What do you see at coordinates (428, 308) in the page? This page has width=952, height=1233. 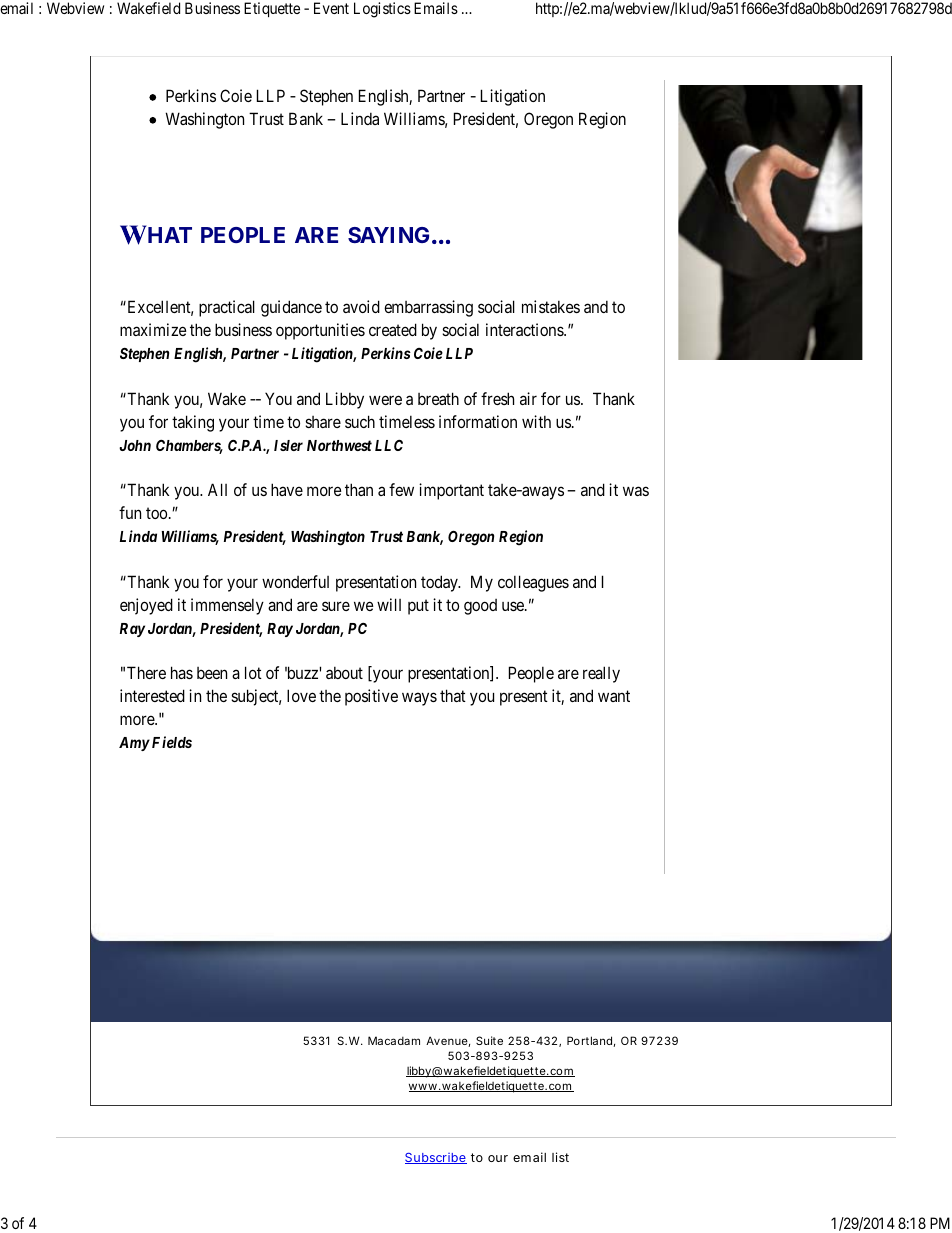 I see `embarrassing` at bounding box center [428, 308].
